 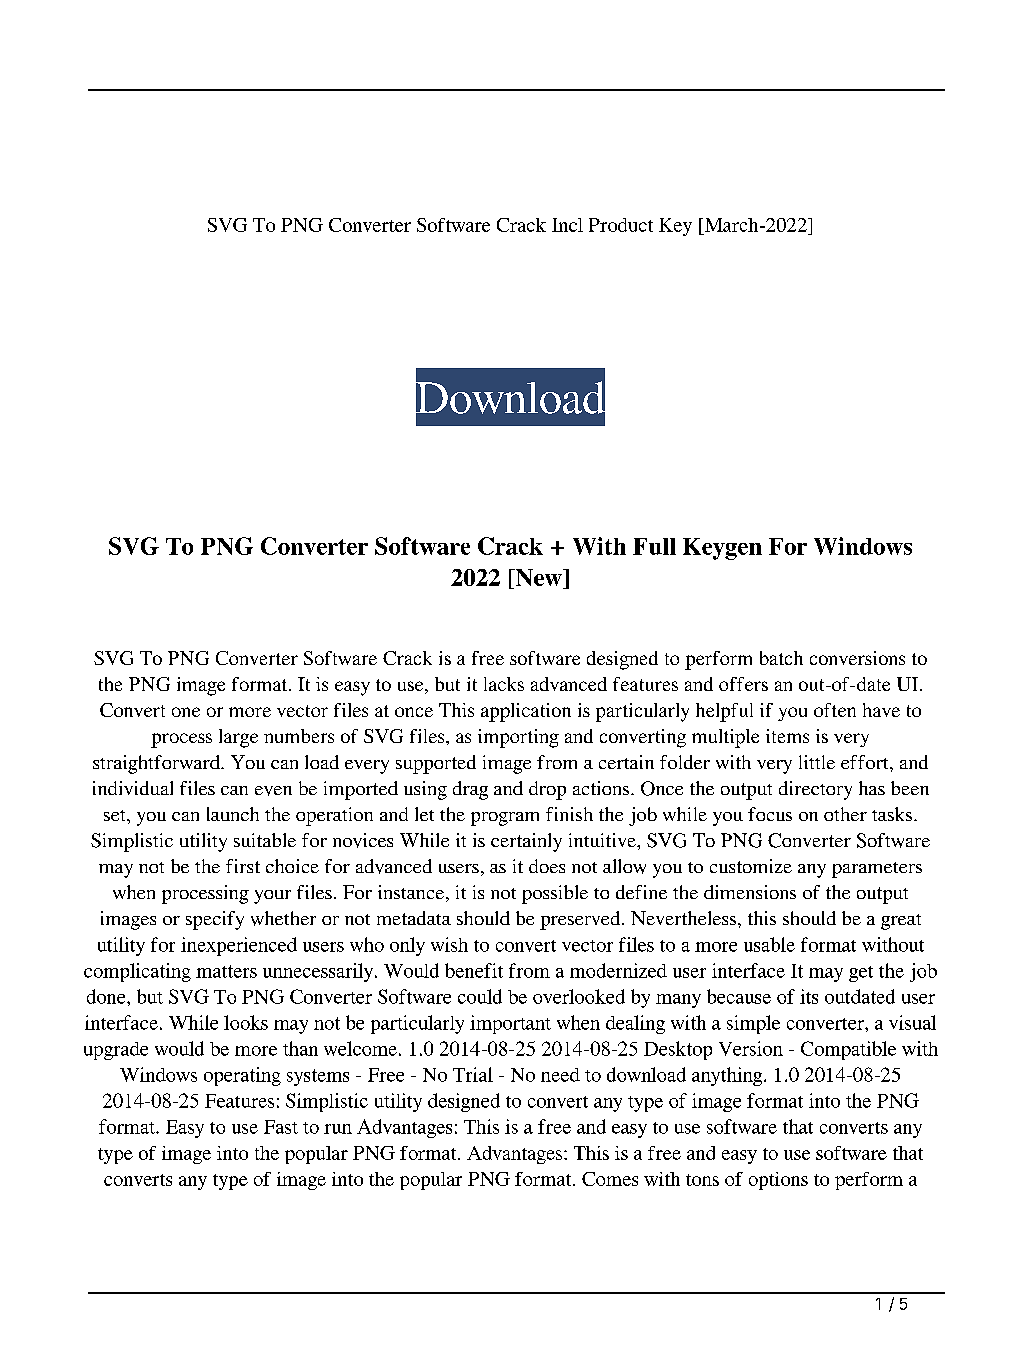 What do you see at coordinates (526, 712) in the screenshot?
I see `application` at bounding box center [526, 712].
